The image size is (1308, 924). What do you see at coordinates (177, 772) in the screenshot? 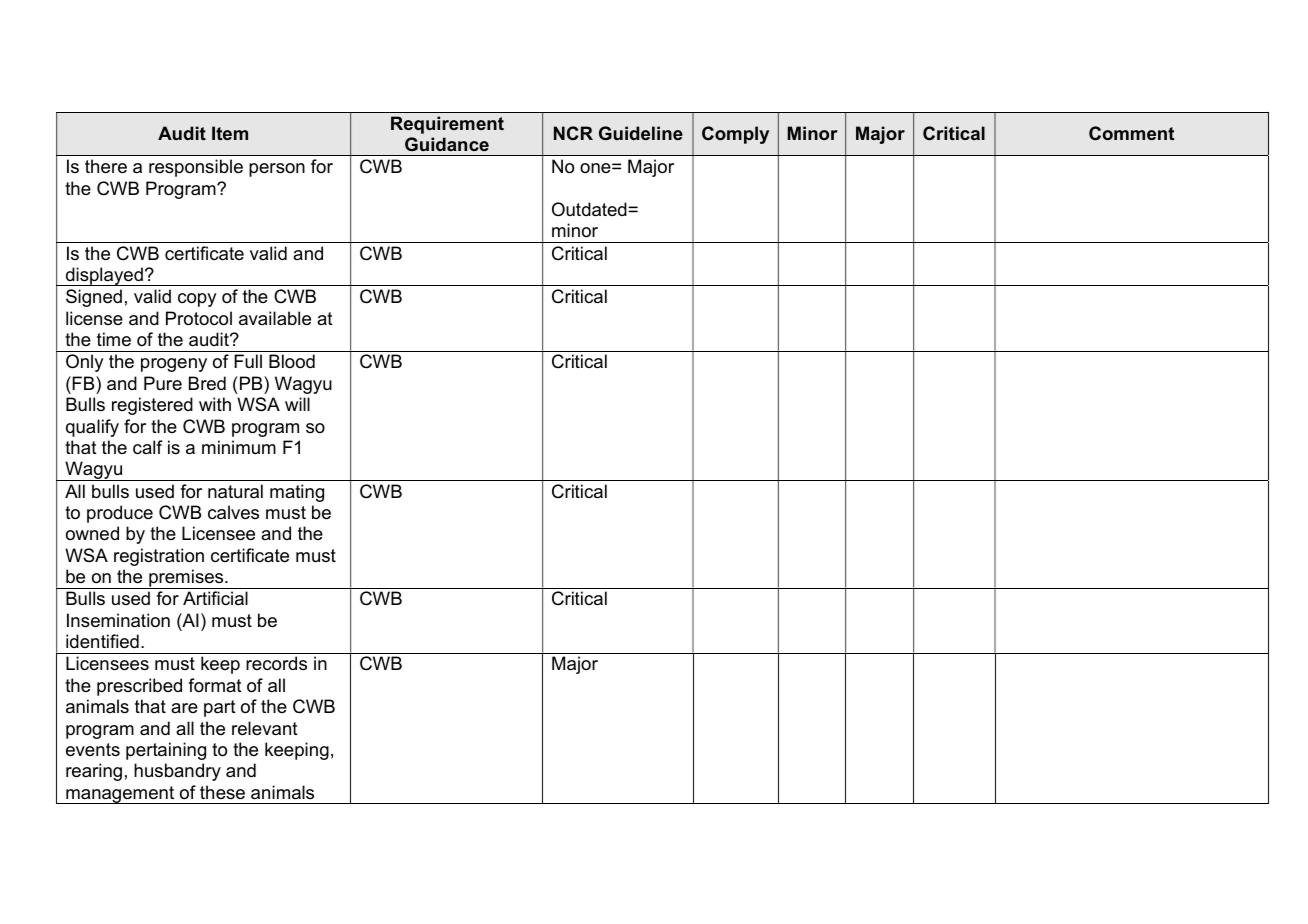
I see `husbandry` at bounding box center [177, 772].
